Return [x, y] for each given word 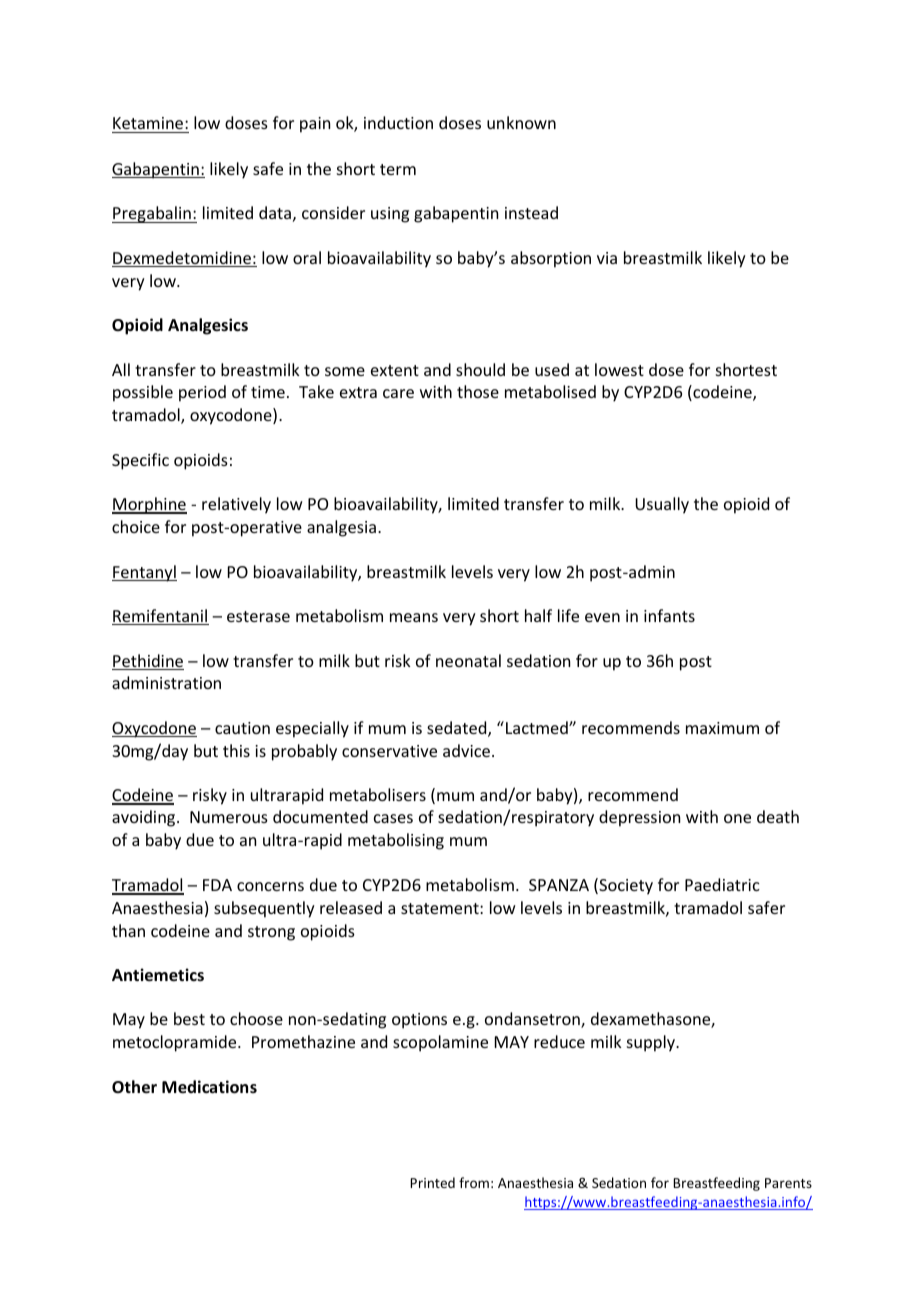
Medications [209, 1087]
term [398, 169]
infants [669, 615]
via [607, 258]
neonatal [468, 660]
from [474, 1182]
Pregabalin [152, 214]
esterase [258, 616]
